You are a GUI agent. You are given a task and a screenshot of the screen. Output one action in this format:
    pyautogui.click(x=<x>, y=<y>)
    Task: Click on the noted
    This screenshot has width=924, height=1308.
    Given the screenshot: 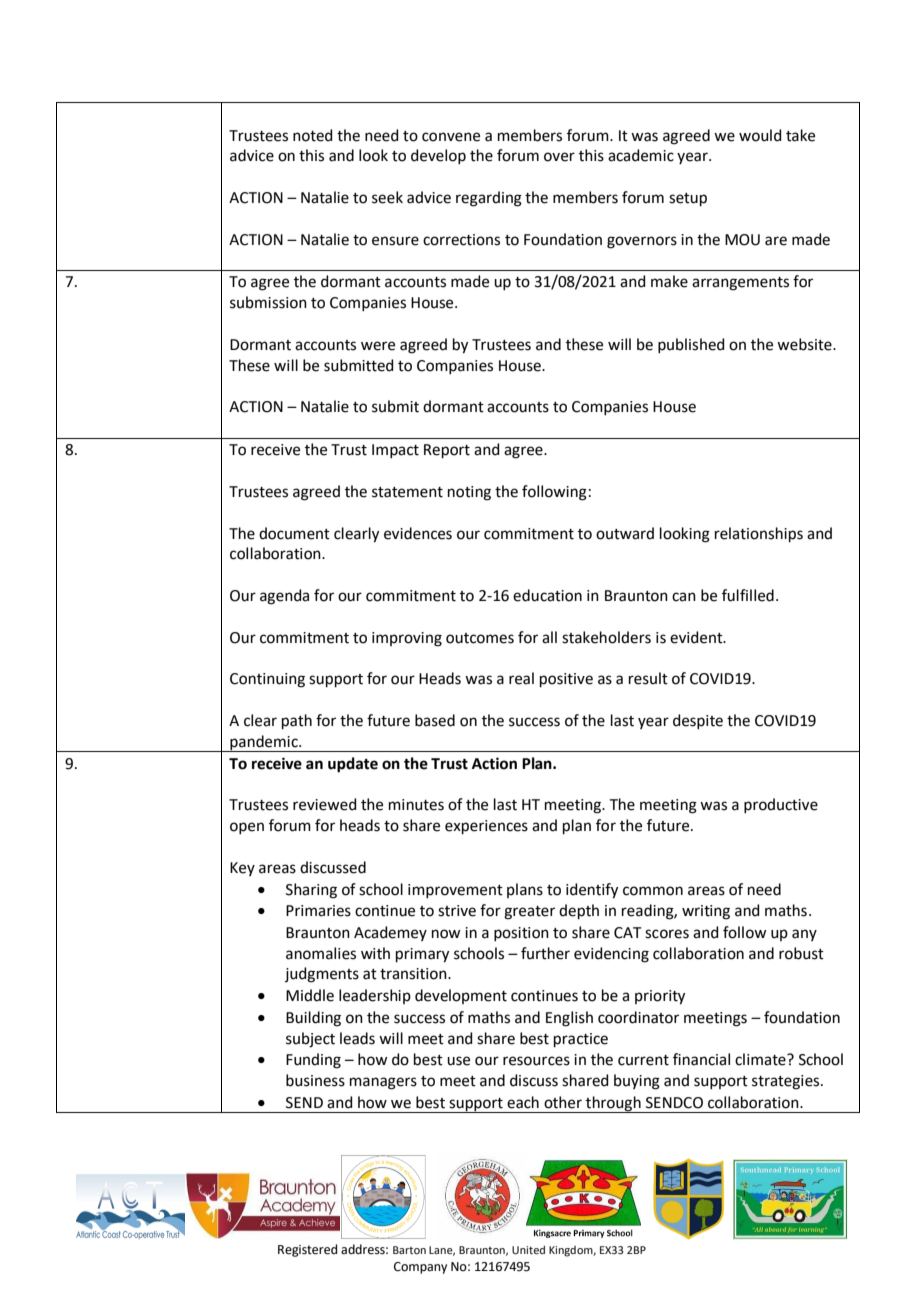 What is the action you would take?
    pyautogui.click(x=313, y=135)
